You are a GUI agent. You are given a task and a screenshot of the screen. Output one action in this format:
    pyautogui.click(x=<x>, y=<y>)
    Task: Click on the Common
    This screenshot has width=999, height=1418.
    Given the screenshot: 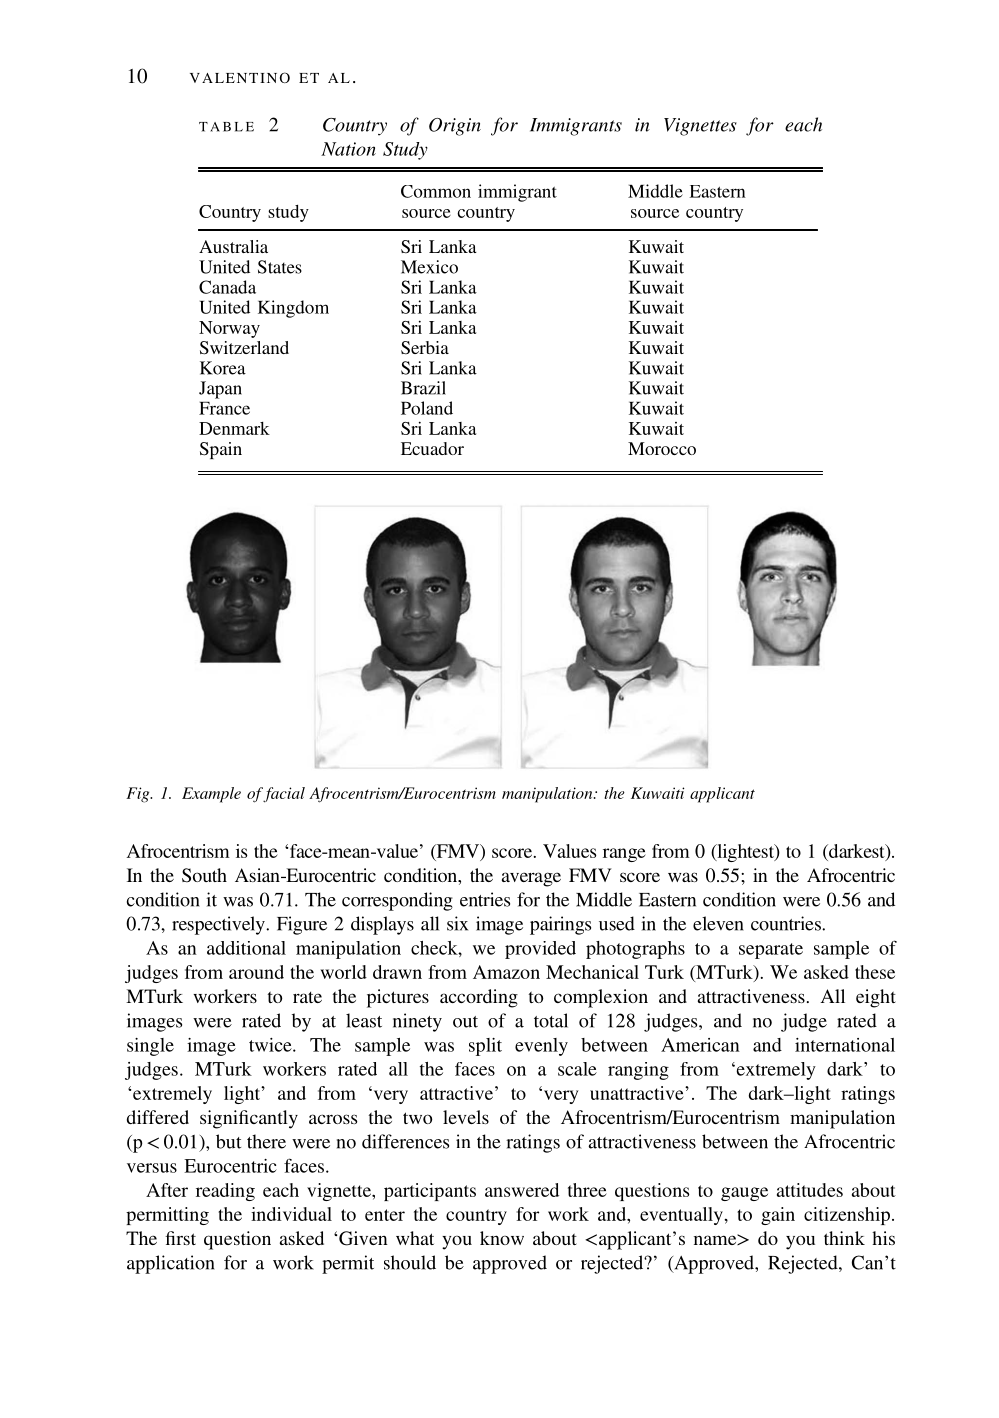 What is the action you would take?
    pyautogui.click(x=436, y=191)
